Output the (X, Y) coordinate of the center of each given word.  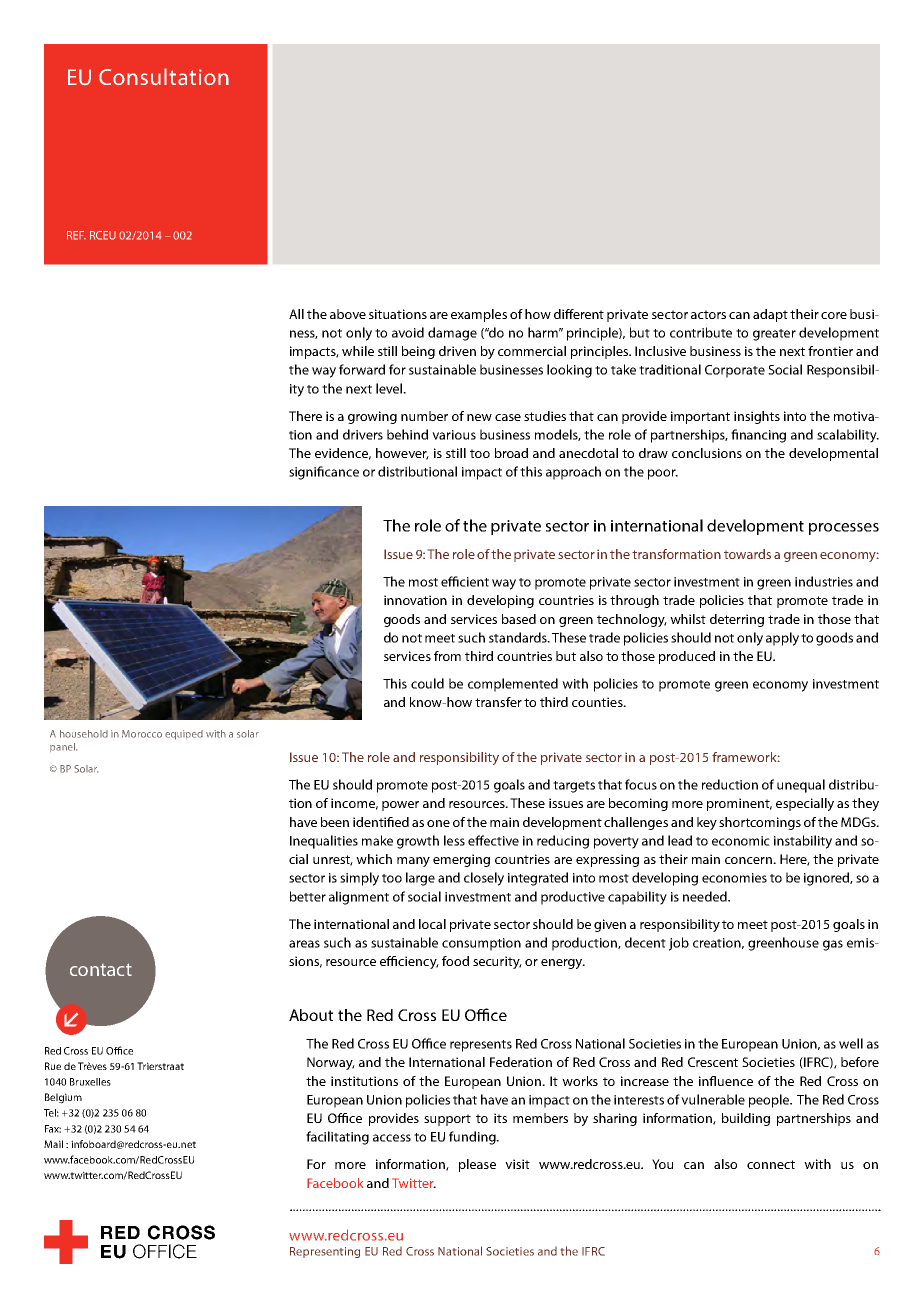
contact (101, 969)
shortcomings (760, 823)
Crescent (713, 1062)
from (447, 656)
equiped (184, 735)
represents (481, 1046)
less (454, 840)
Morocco (142, 734)
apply (782, 639)
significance (324, 473)
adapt (770, 315)
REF (76, 235)
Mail (53, 1144)
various (454, 435)
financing (758, 436)
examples (479, 315)
